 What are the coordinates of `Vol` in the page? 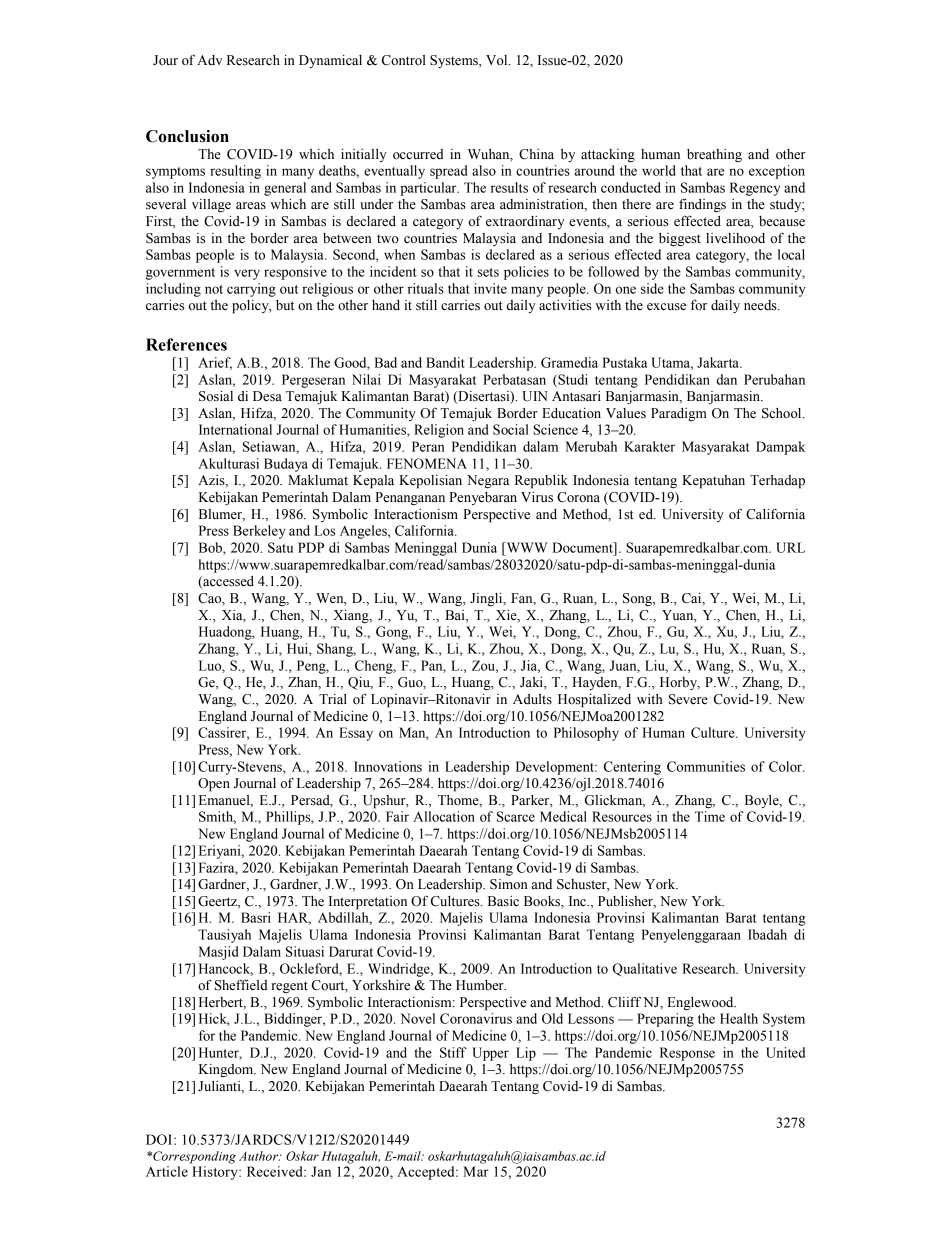 It's located at (498, 60).
